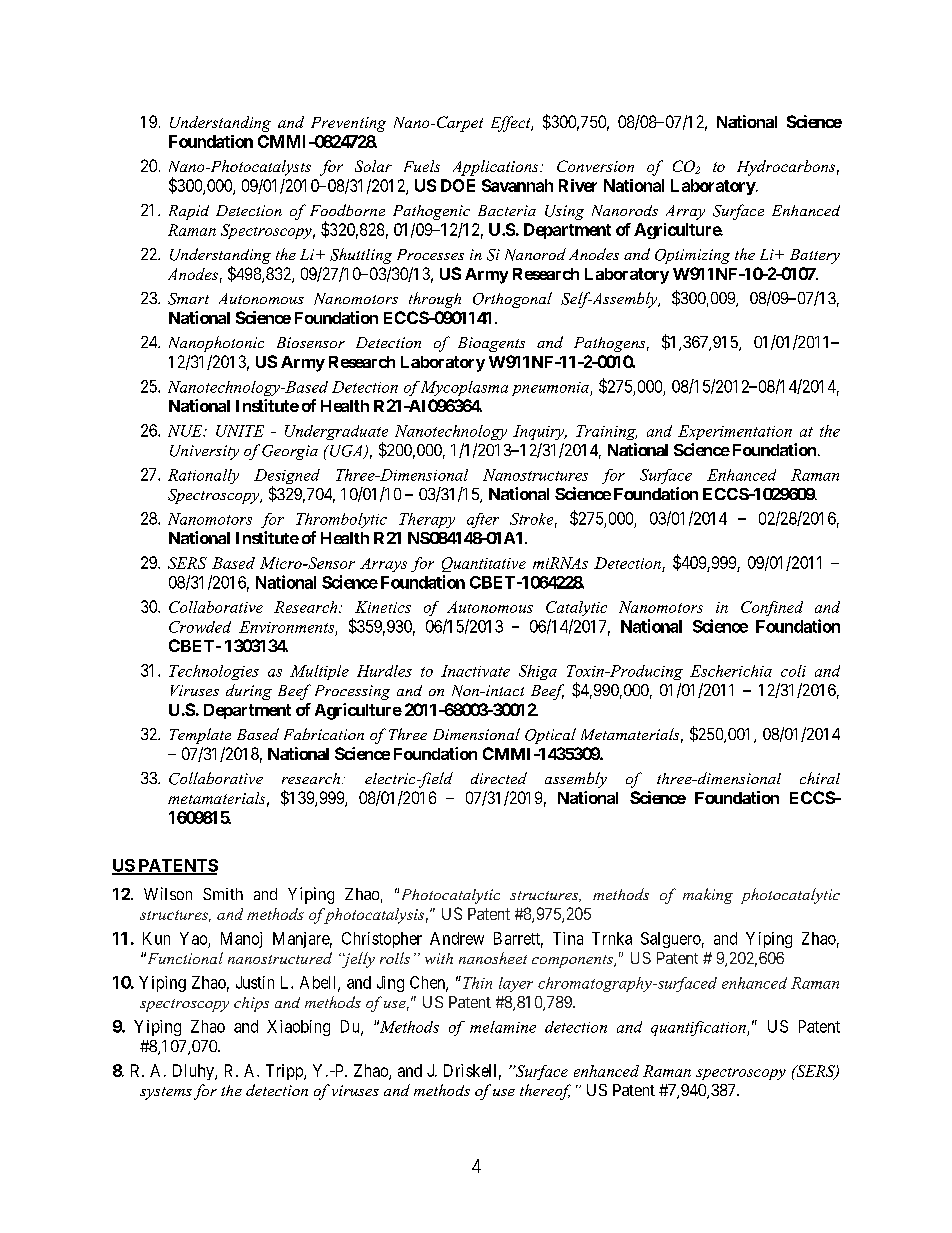 The height and width of the page is (1233, 952). Describe the element at coordinates (517, 185) in the page. I see `Savannah` at that location.
